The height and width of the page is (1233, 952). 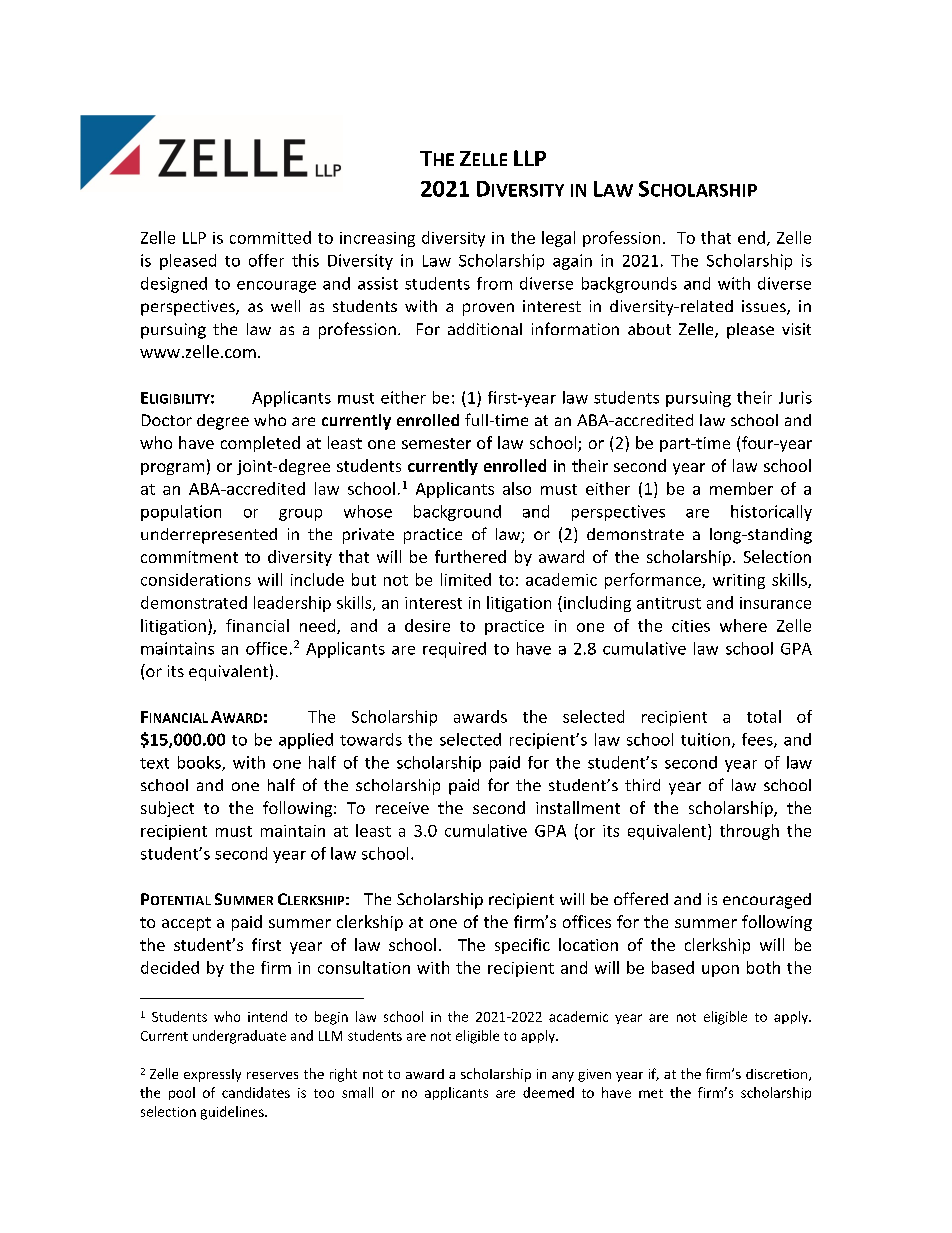 What do you see at coordinates (749, 832) in the page?
I see `through` at bounding box center [749, 832].
